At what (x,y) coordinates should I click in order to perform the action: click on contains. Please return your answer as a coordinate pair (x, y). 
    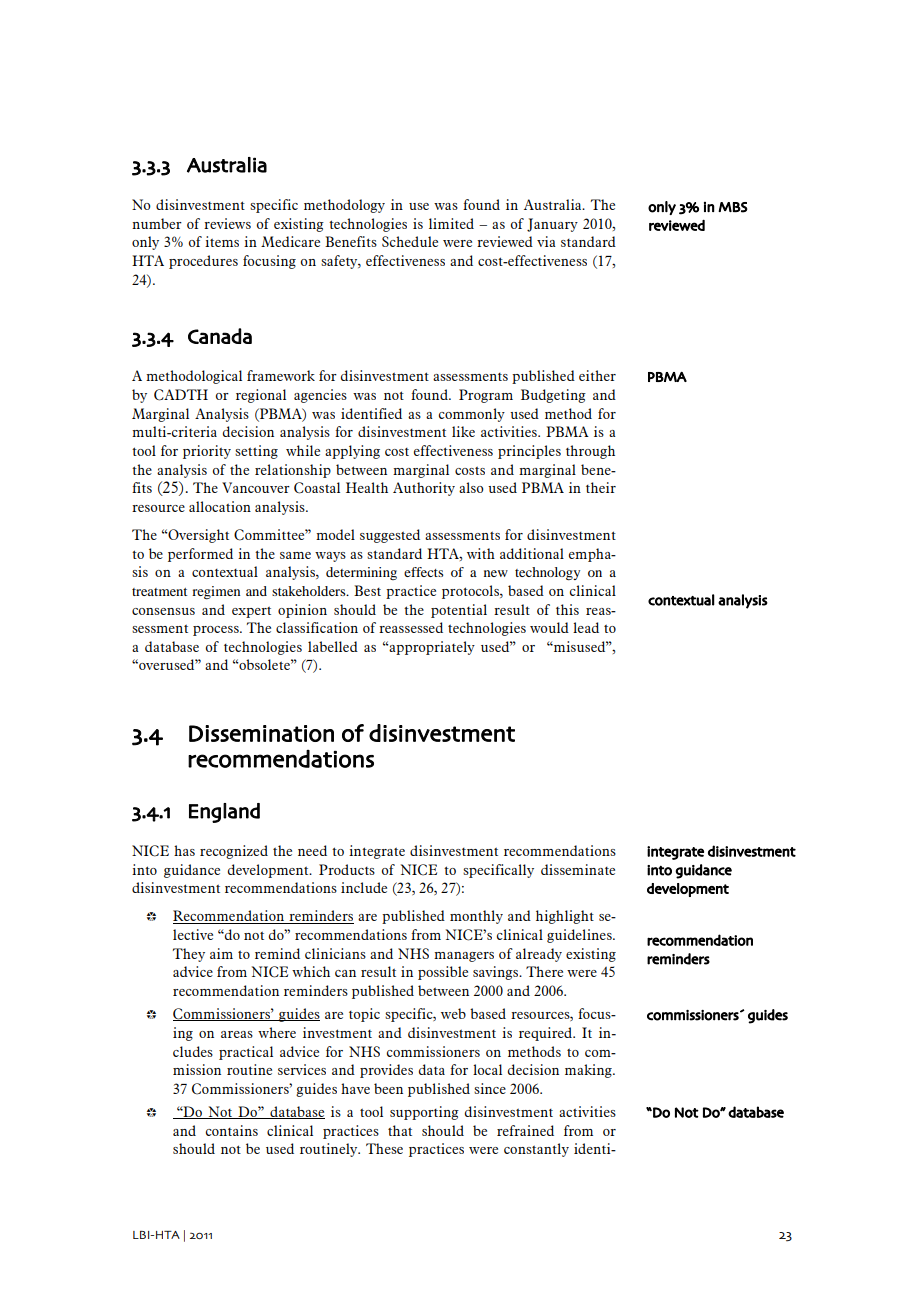
    Looking at the image, I should click on (232, 1130).
